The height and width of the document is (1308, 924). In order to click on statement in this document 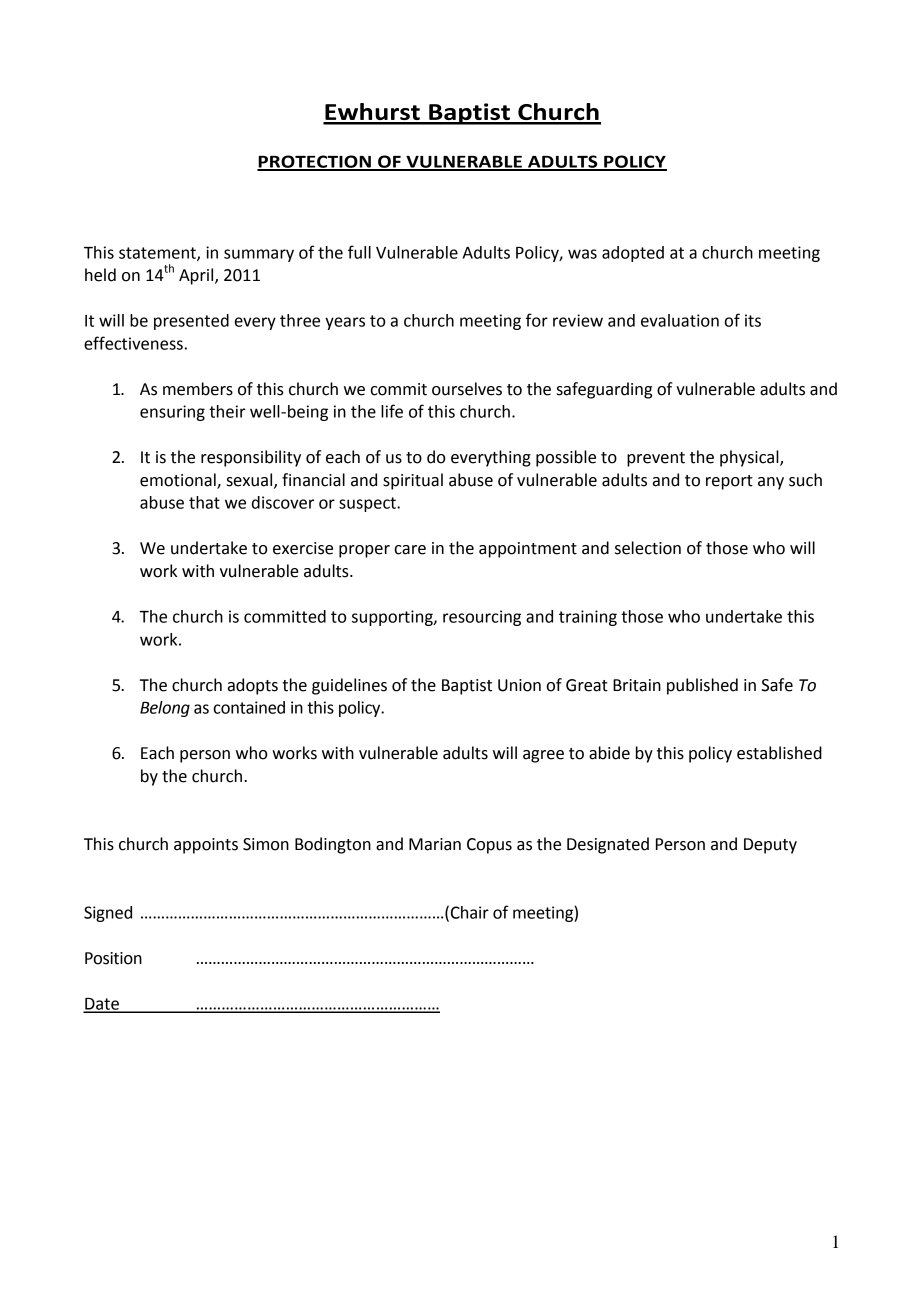, I will do `click(158, 254)`.
